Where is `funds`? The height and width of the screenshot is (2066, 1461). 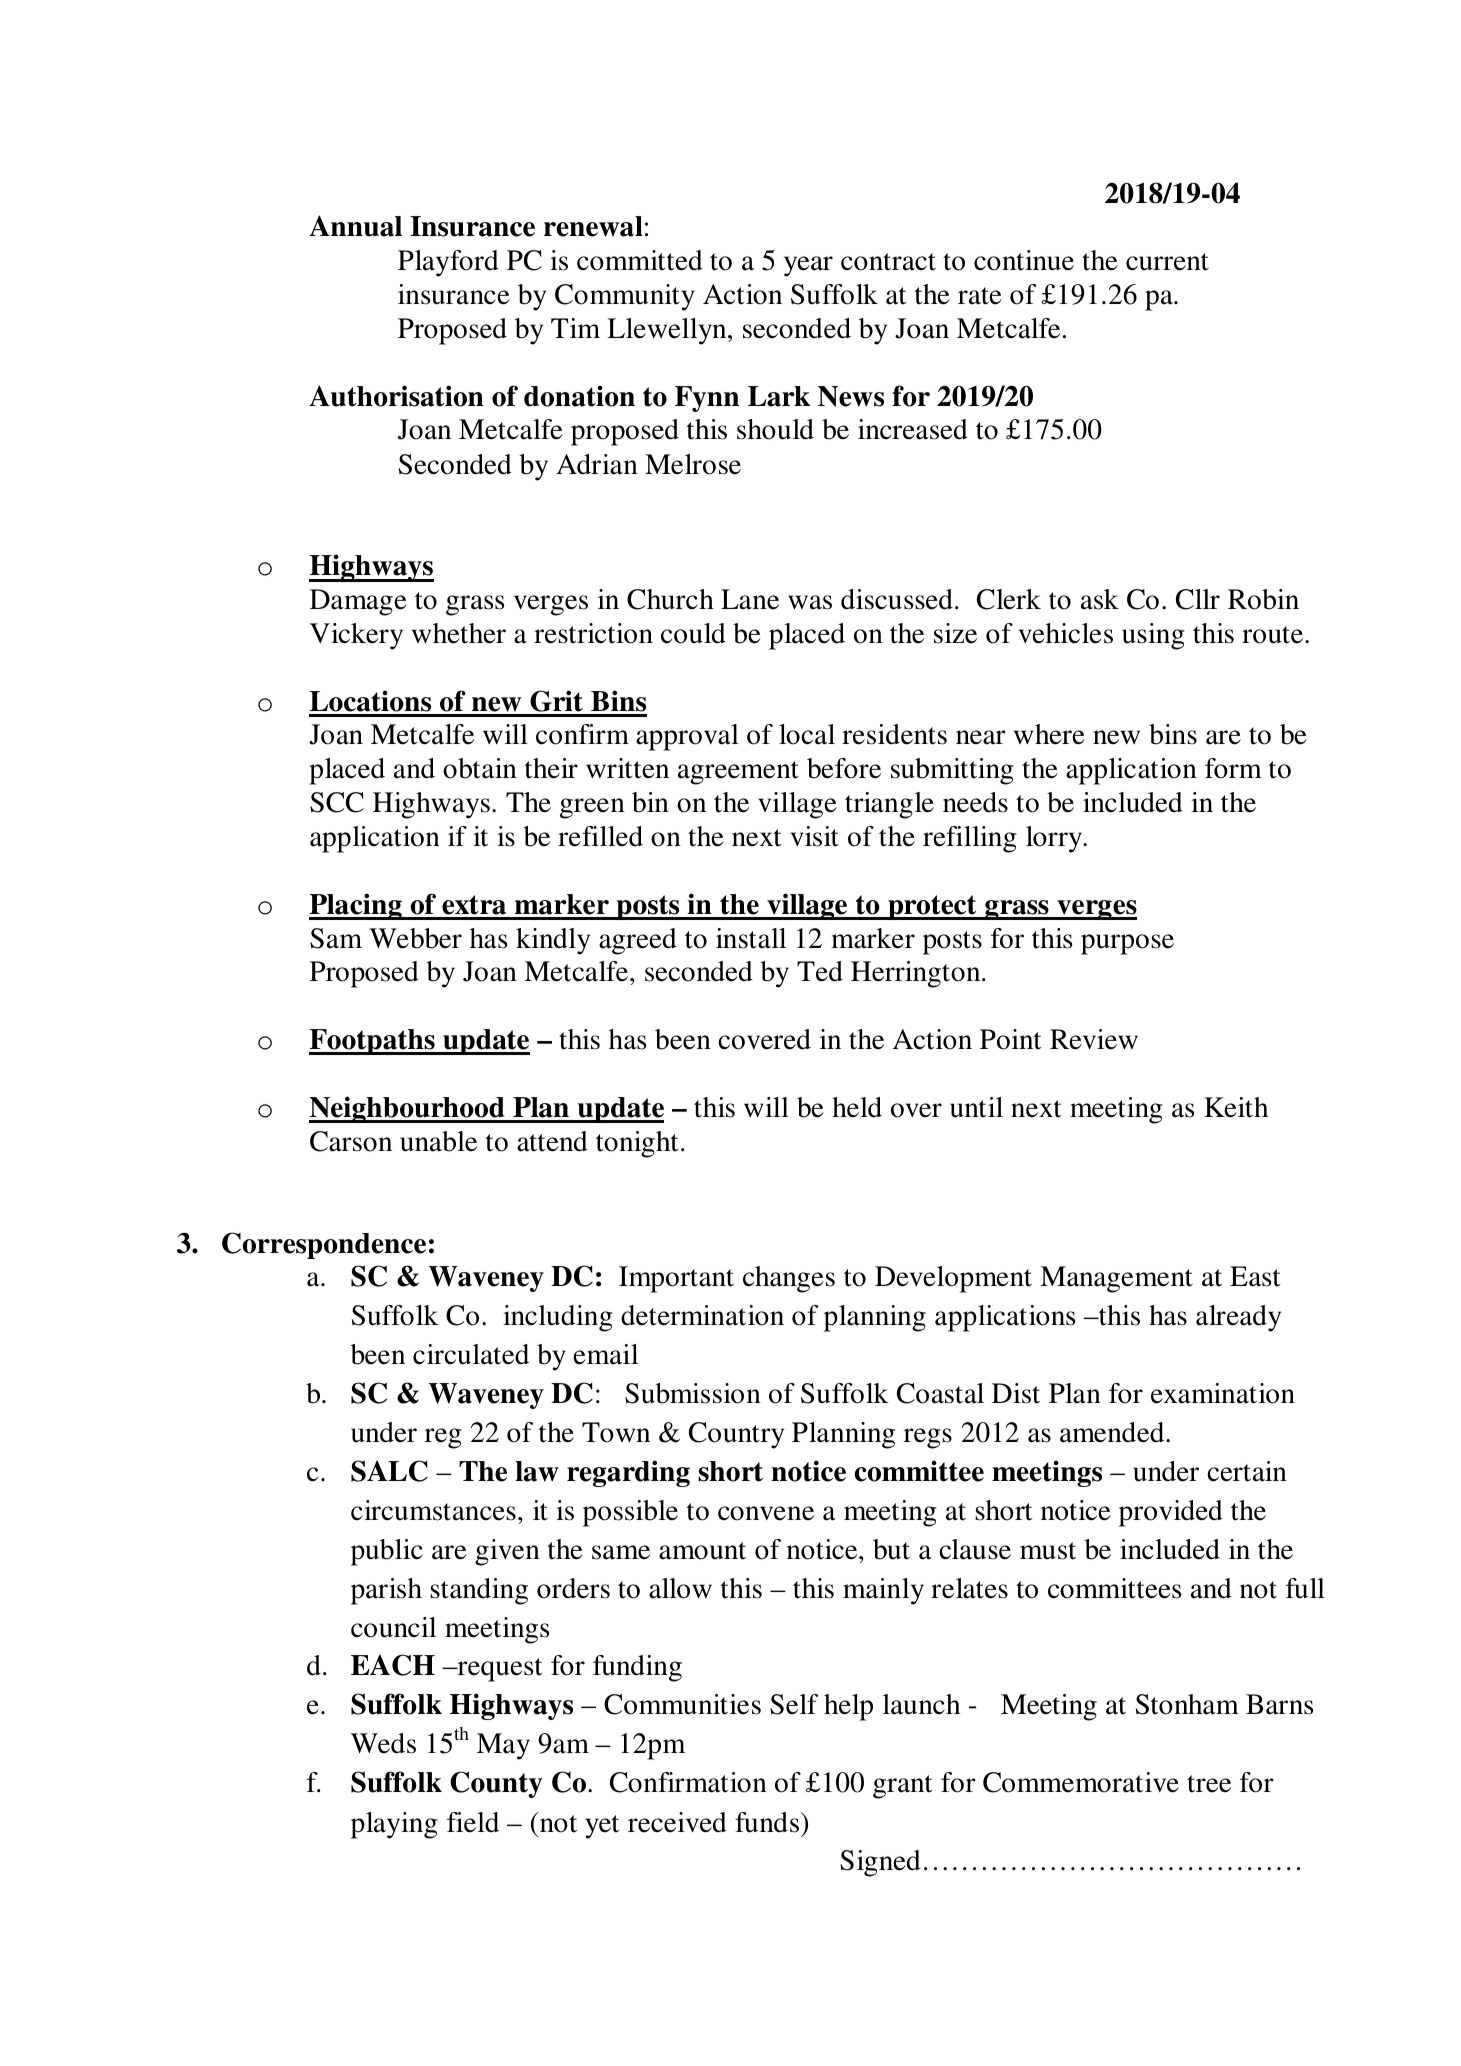
funds is located at coordinates (768, 1822).
